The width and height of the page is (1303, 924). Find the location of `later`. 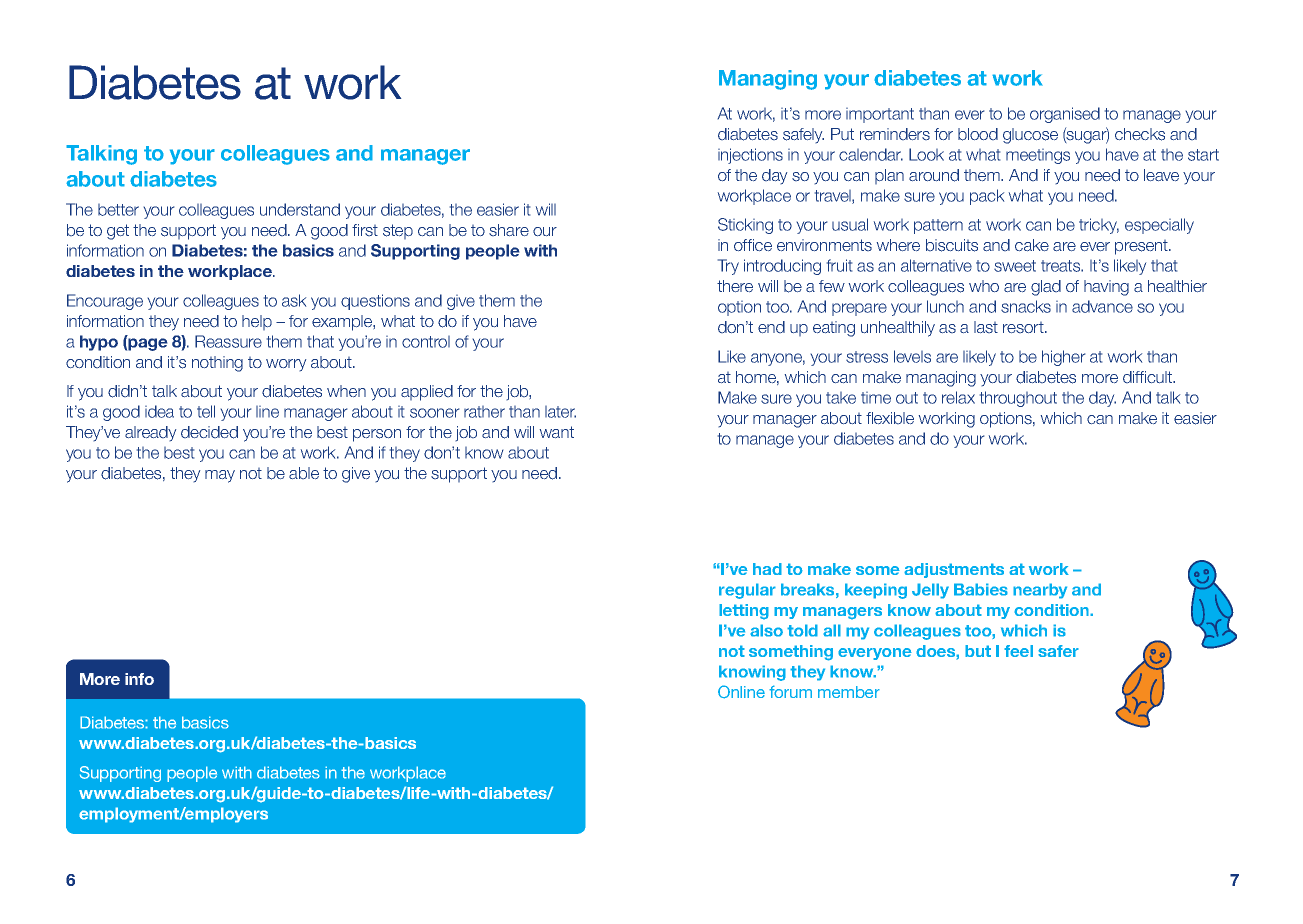

later is located at coordinates (560, 412).
